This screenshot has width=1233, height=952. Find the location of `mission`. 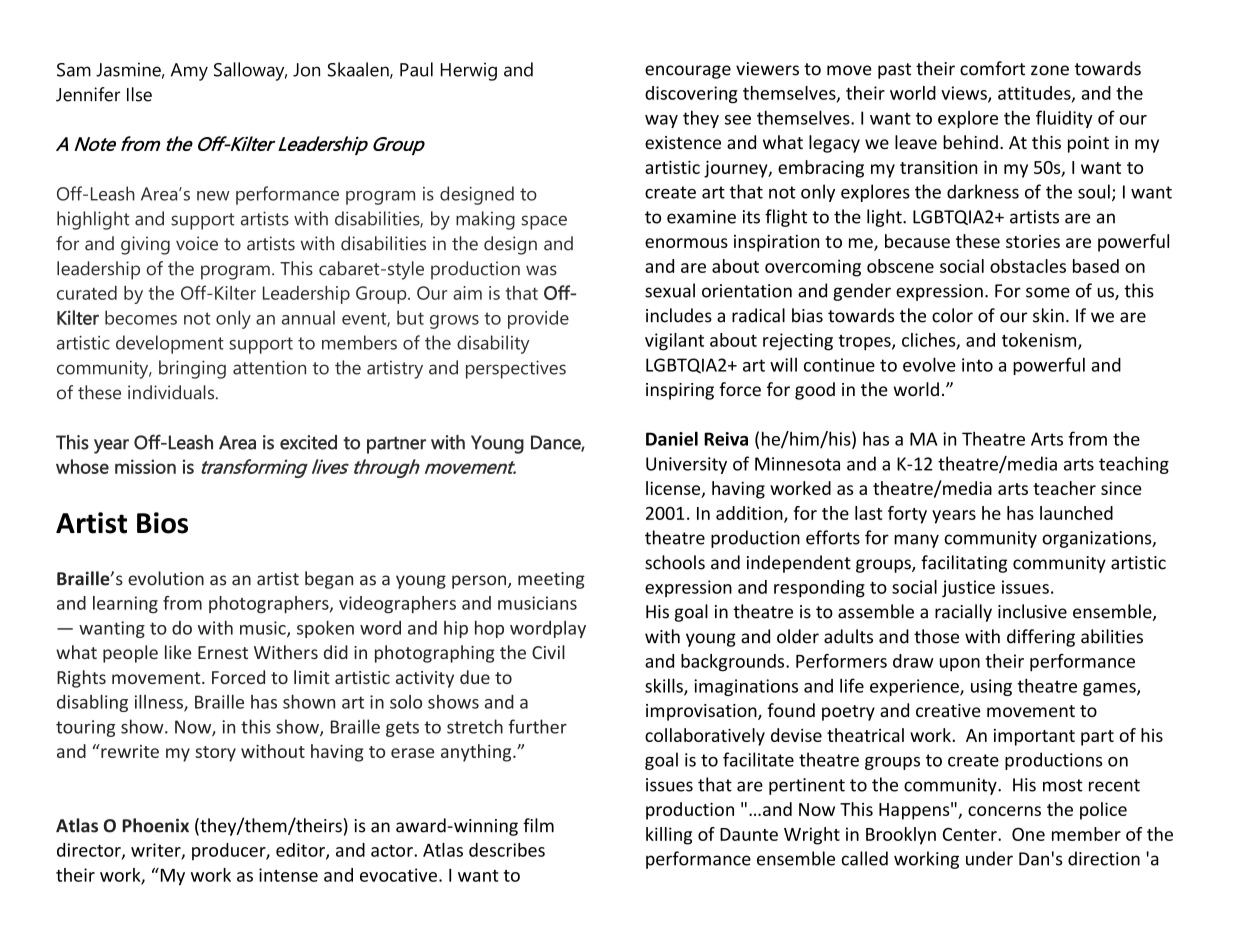

mission is located at coordinates (145, 466).
